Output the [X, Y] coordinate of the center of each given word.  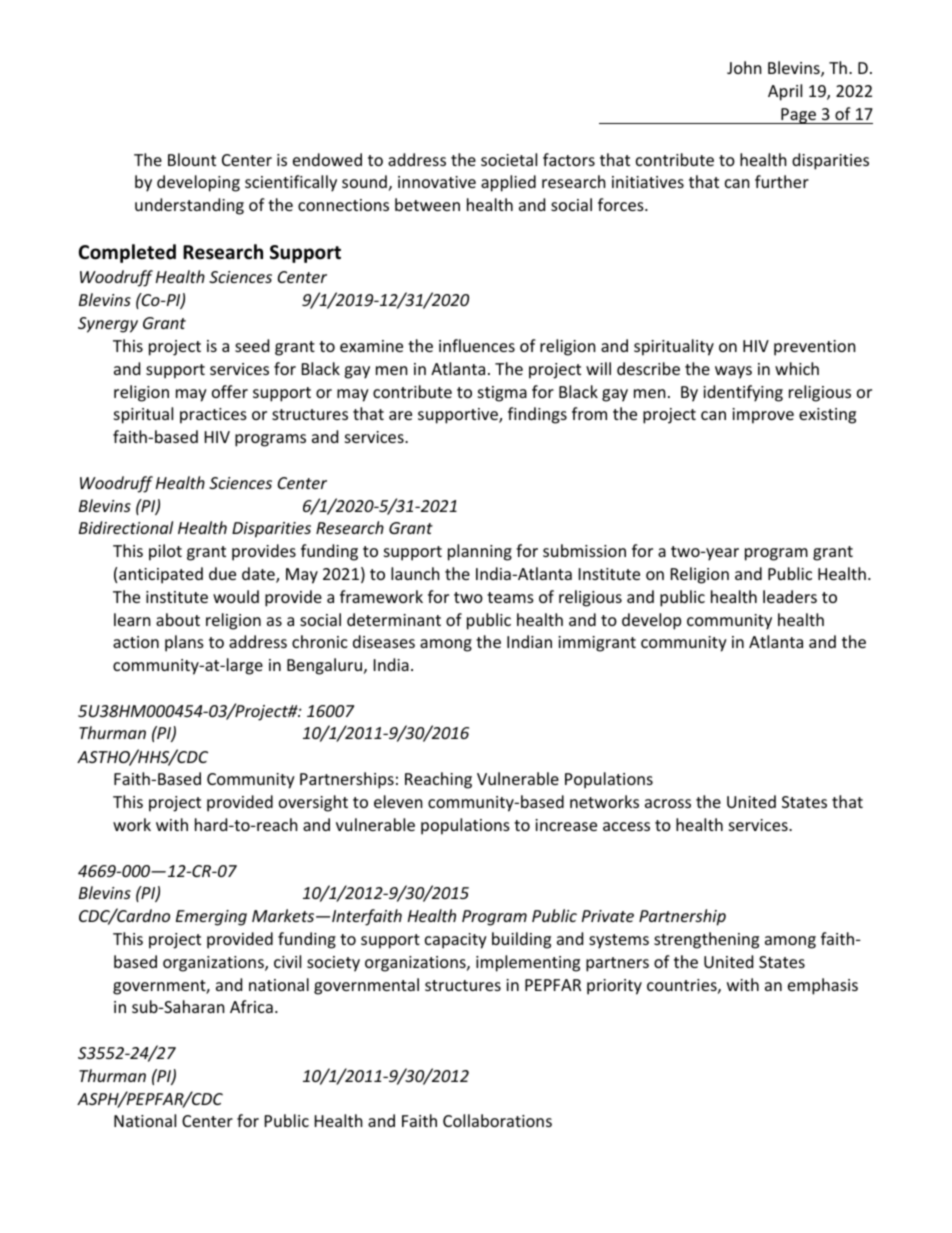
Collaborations [497, 1120]
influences [477, 345]
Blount [192, 159]
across [668, 803]
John [744, 67]
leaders [790, 596]
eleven [398, 801]
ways [733, 372]
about [178, 619]
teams [510, 597]
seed [252, 345]
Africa [251, 1006]
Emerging [211, 918]
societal [509, 159]
